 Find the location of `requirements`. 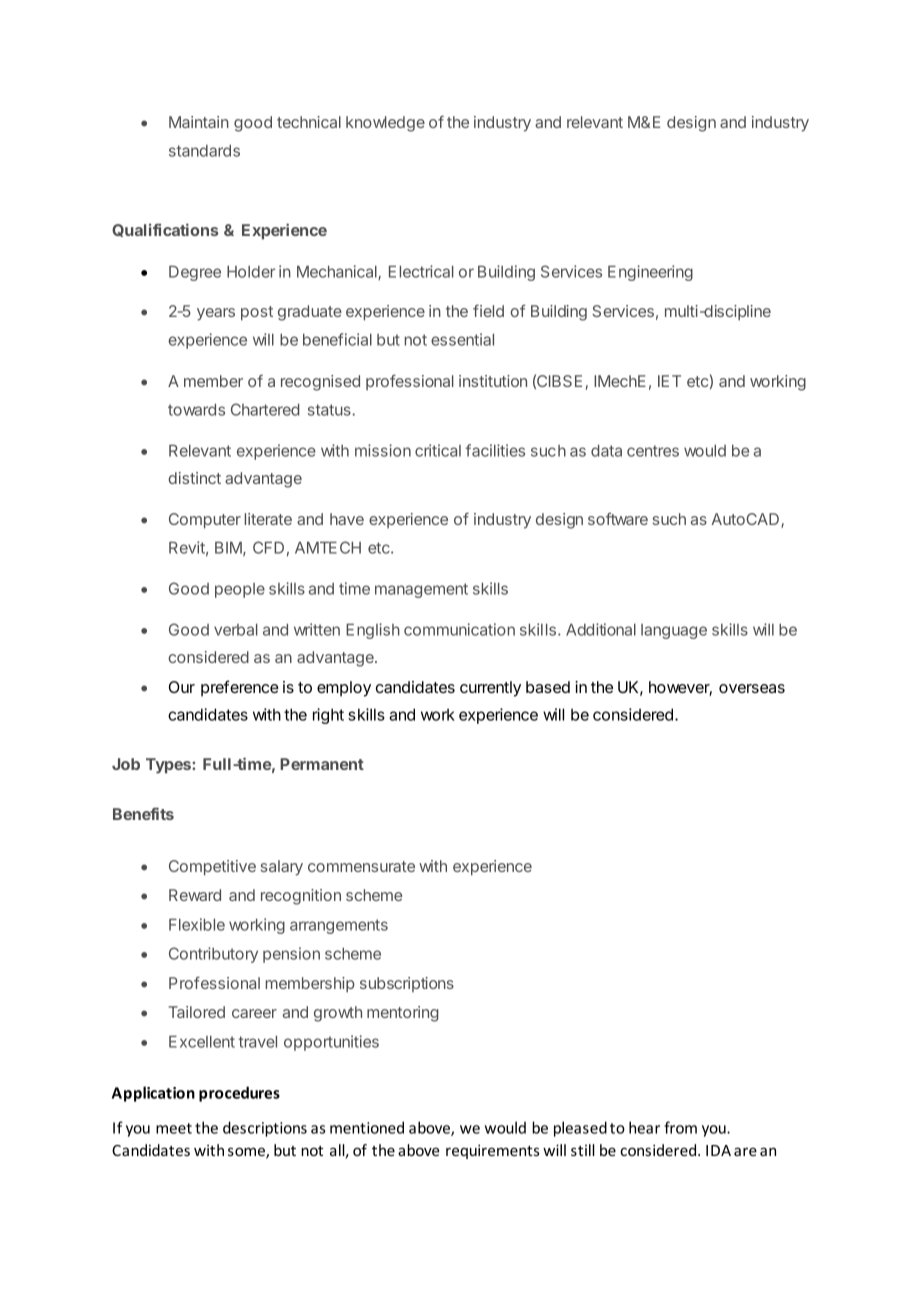

requirements is located at coordinates (492, 1151).
